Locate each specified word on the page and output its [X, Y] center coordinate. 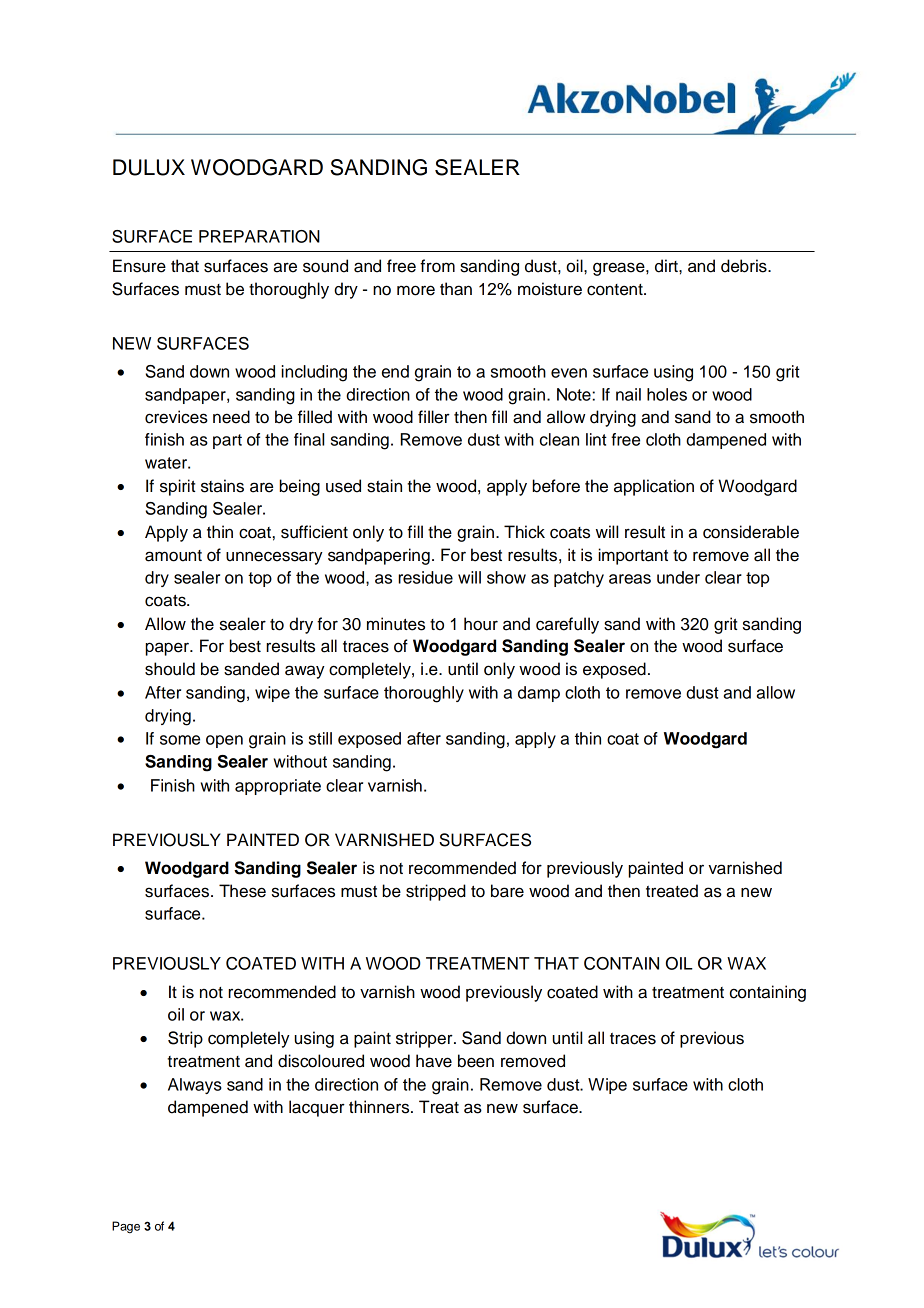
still [320, 738]
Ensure [139, 266]
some [180, 740]
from [437, 266]
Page [126, 1227]
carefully [567, 625]
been [476, 1061]
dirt [667, 266]
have [434, 1061]
